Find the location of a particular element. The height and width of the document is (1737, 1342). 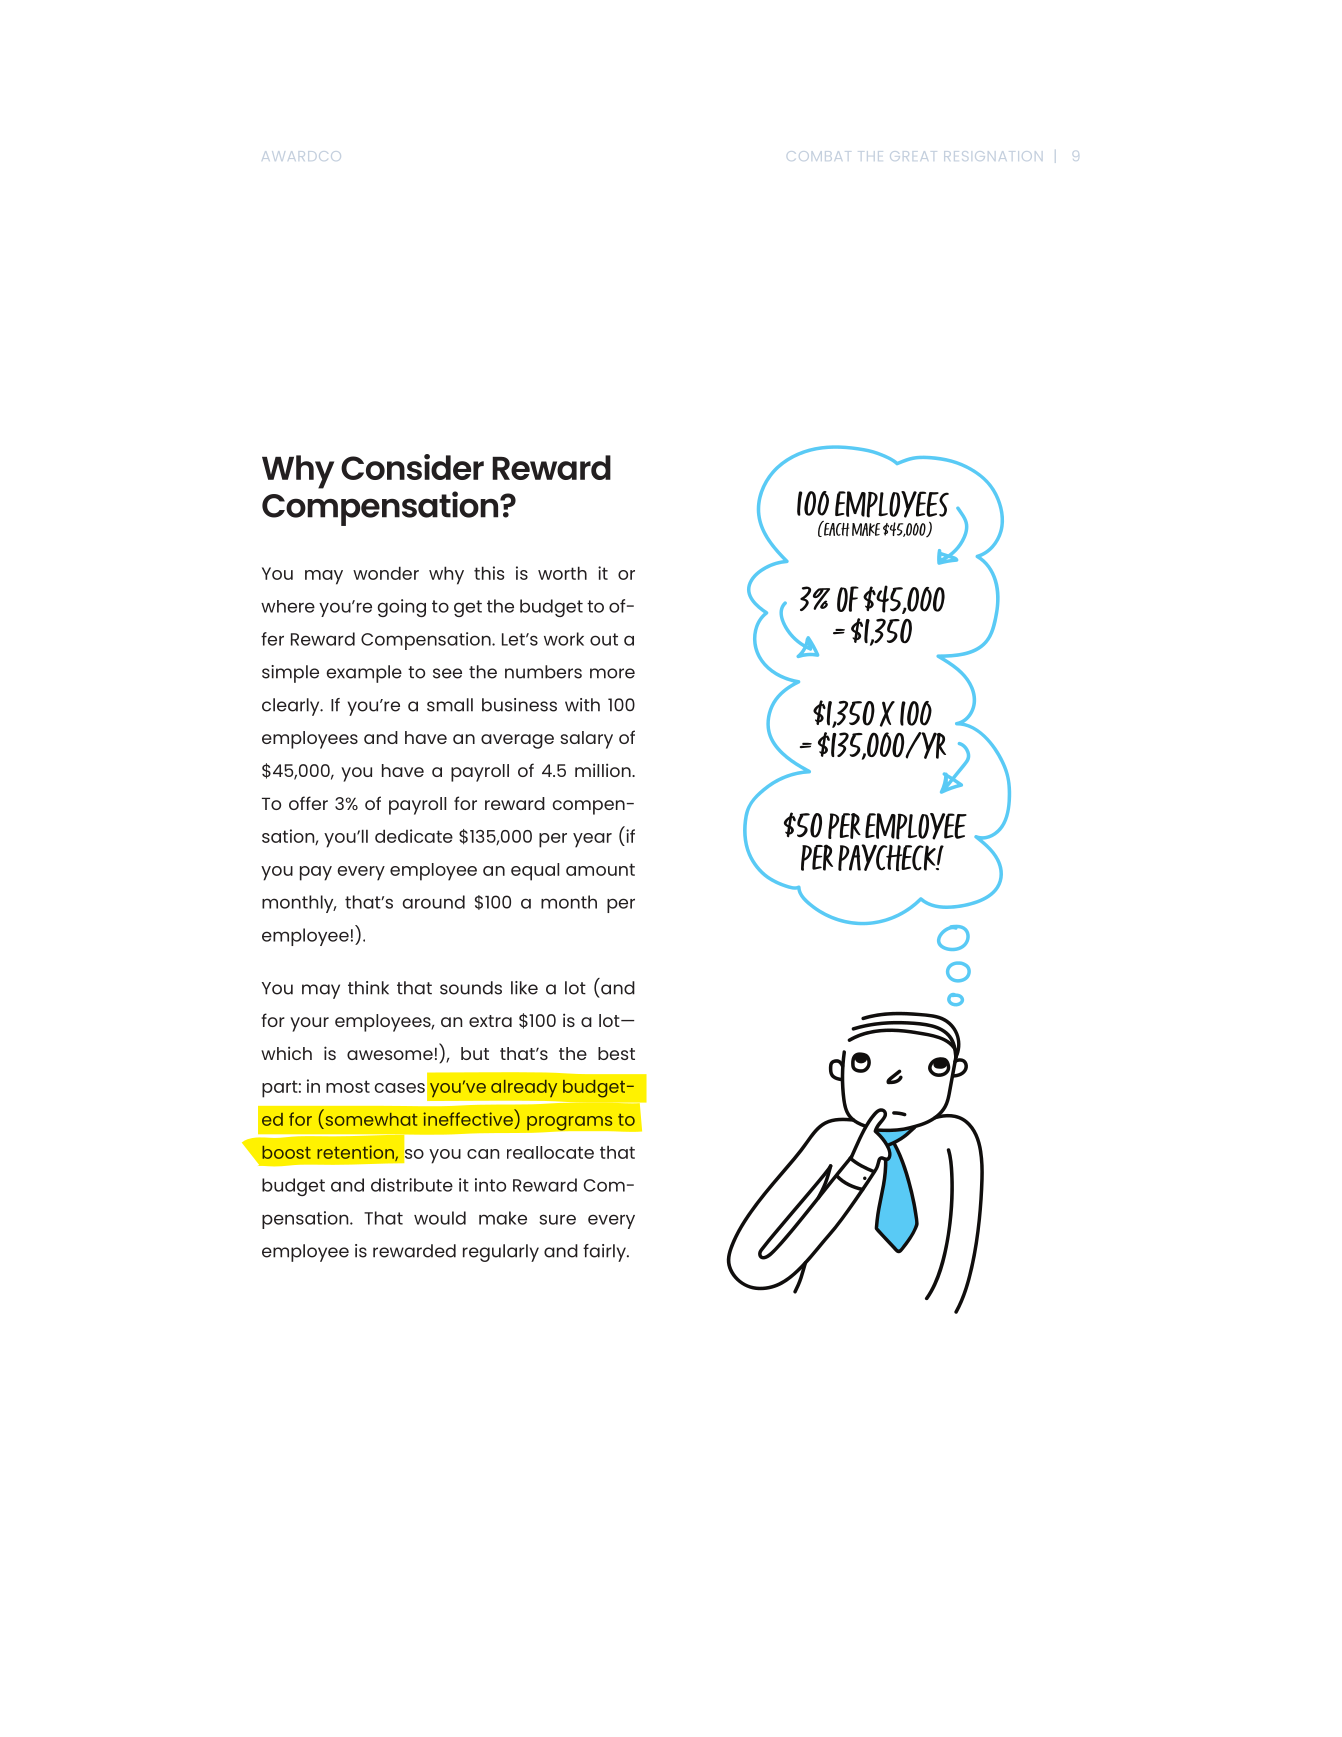

boost is located at coordinates (286, 1152).
